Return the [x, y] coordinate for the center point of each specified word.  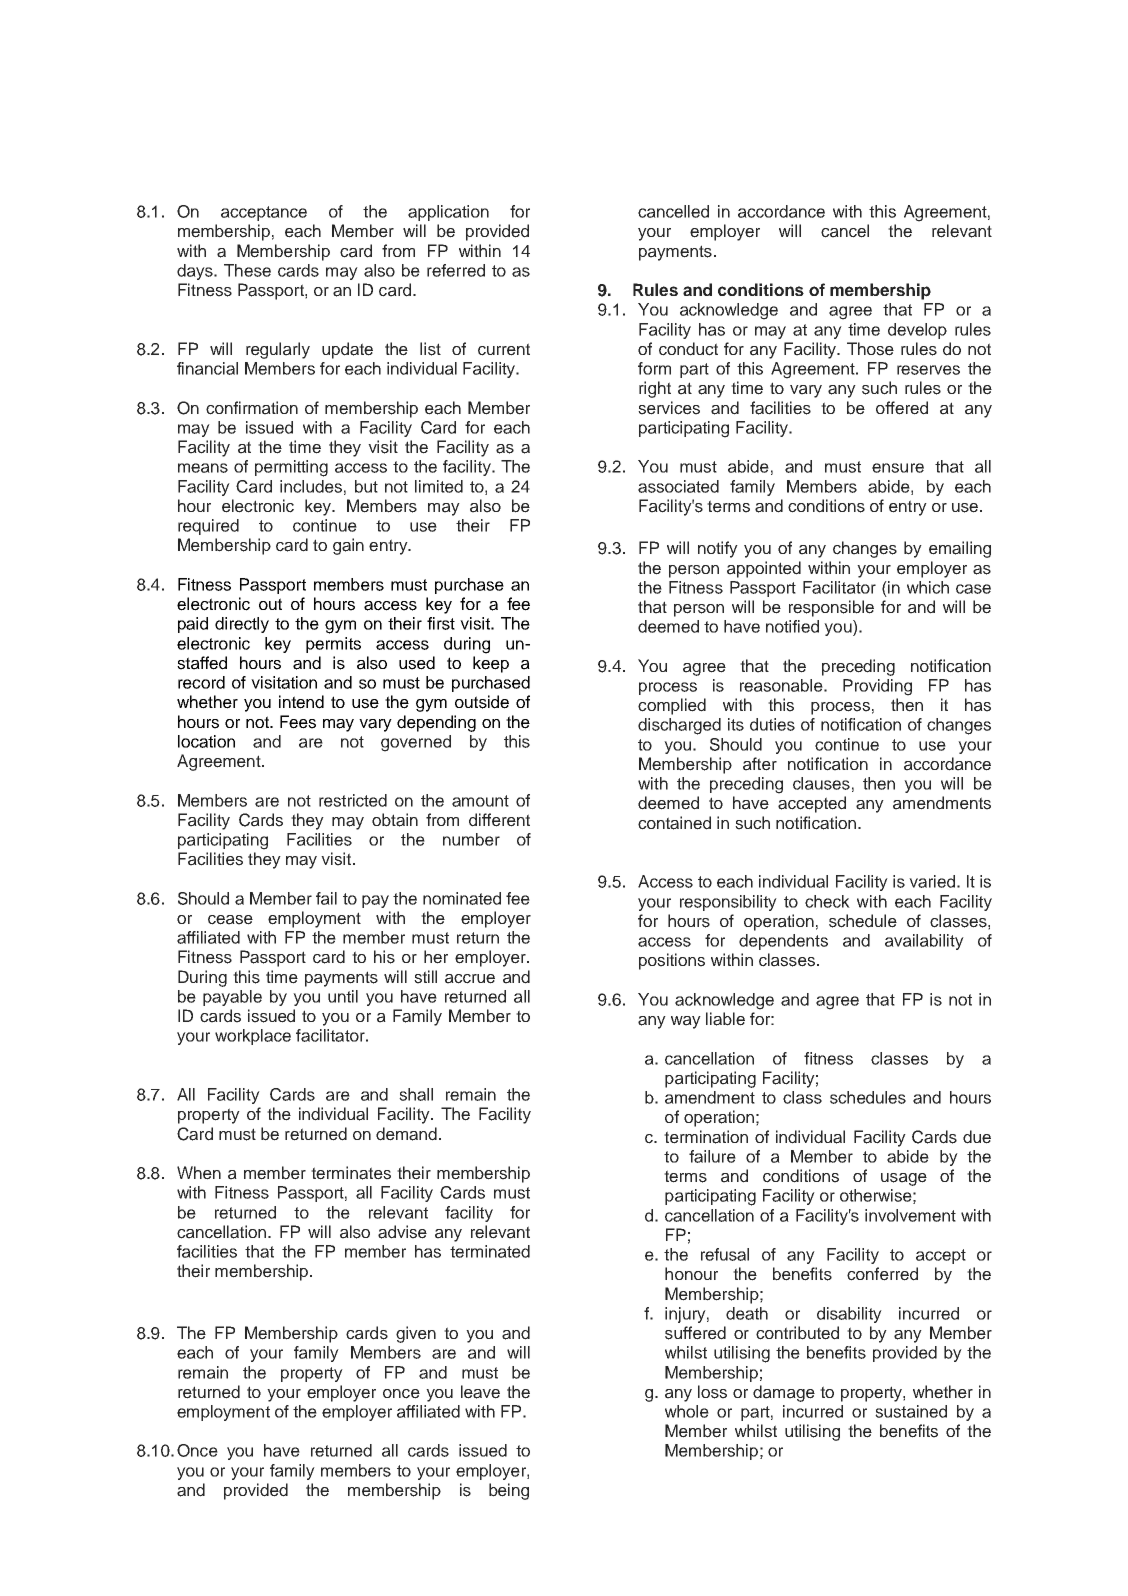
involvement [910, 1215]
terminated [490, 1251]
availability [924, 942]
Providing [877, 687]
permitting [291, 468]
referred [456, 270]
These [247, 270]
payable [232, 998]
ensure [898, 468]
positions [672, 961]
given [416, 1334]
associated [678, 486]
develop [917, 331]
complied [672, 706]
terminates [351, 1173]
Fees [298, 722]
